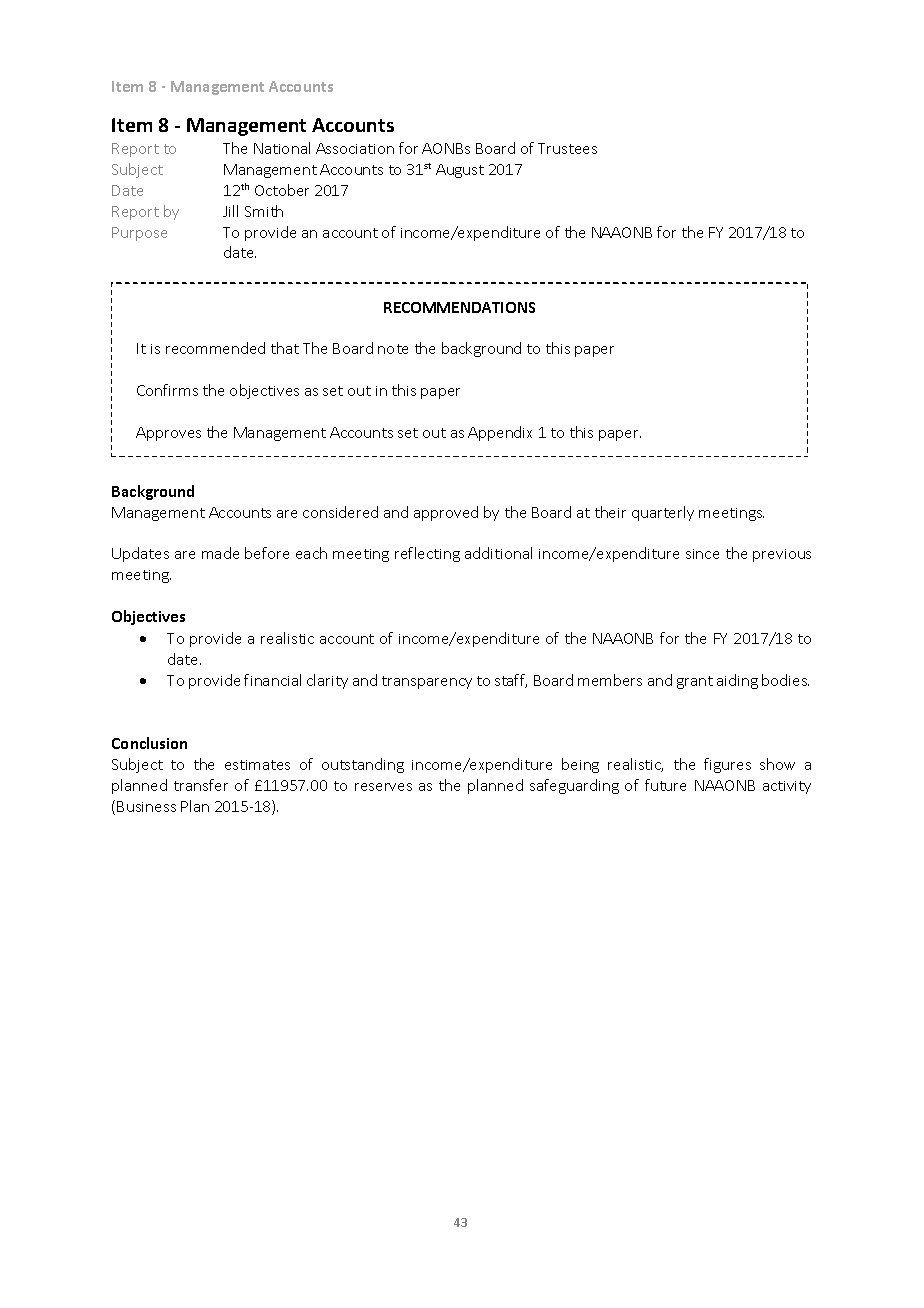  What do you see at coordinates (383, 787) in the document?
I see `reserves` at bounding box center [383, 787].
